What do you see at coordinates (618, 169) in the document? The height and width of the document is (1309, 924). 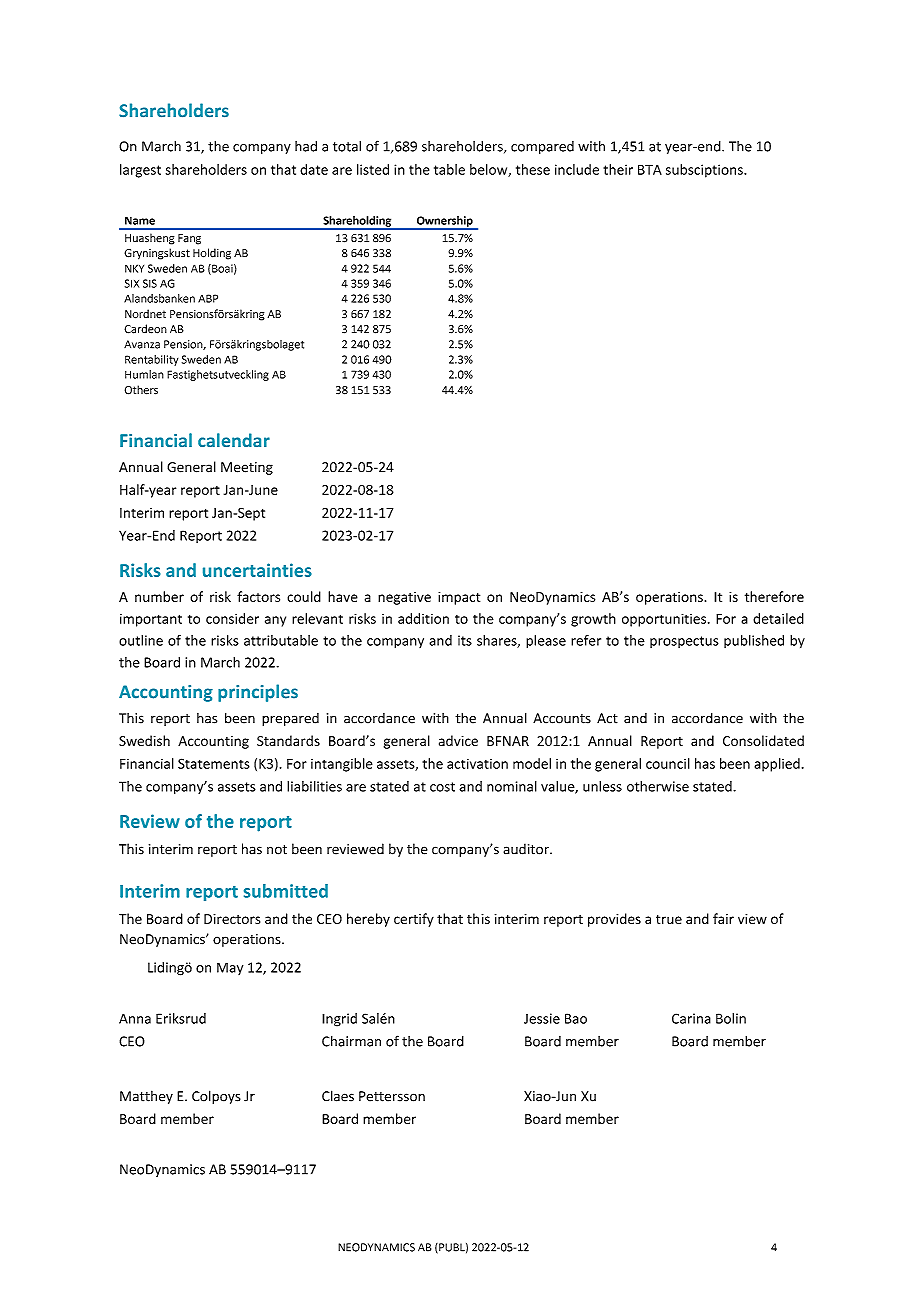 I see `their` at bounding box center [618, 169].
